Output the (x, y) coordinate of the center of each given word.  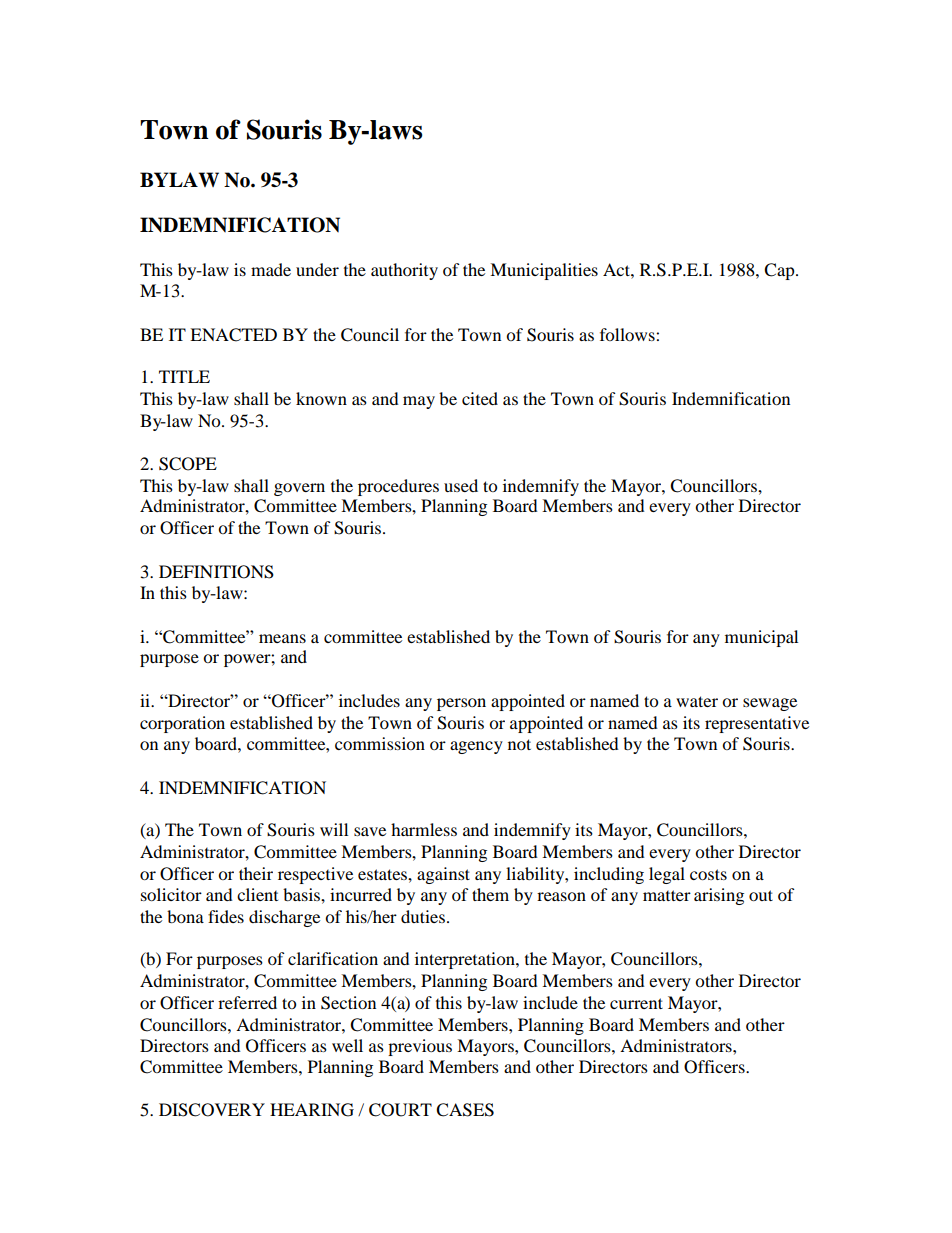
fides (226, 916)
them (490, 894)
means (282, 638)
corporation (182, 724)
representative (757, 724)
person (461, 704)
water (697, 701)
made (271, 269)
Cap (780, 271)
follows (628, 334)
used (461, 485)
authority (404, 271)
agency (476, 747)
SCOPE (188, 464)
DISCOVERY (212, 1110)
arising (719, 896)
